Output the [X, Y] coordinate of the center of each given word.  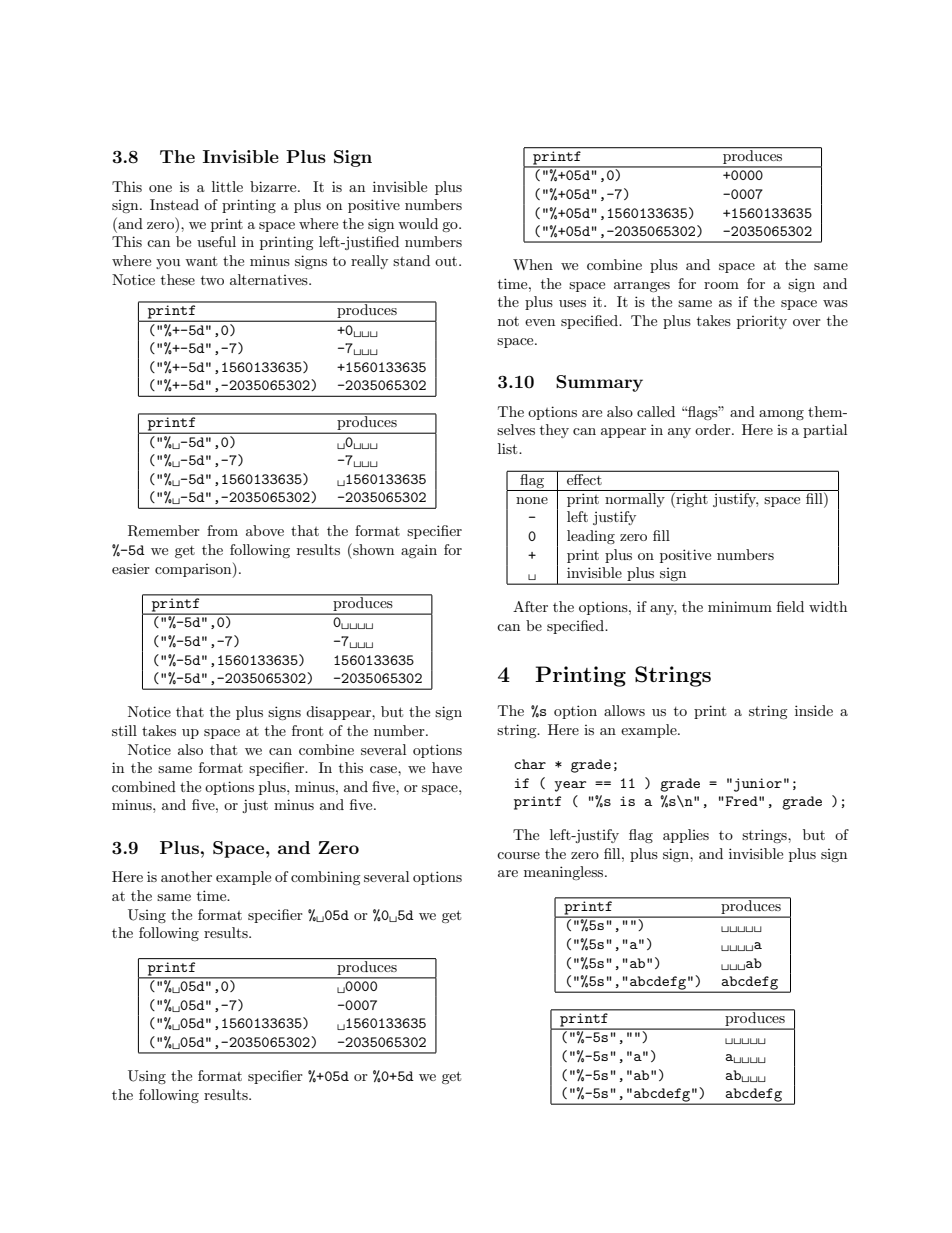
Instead [174, 204]
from [222, 530]
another [186, 876]
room [721, 285]
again [419, 551]
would [418, 223]
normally [635, 500]
